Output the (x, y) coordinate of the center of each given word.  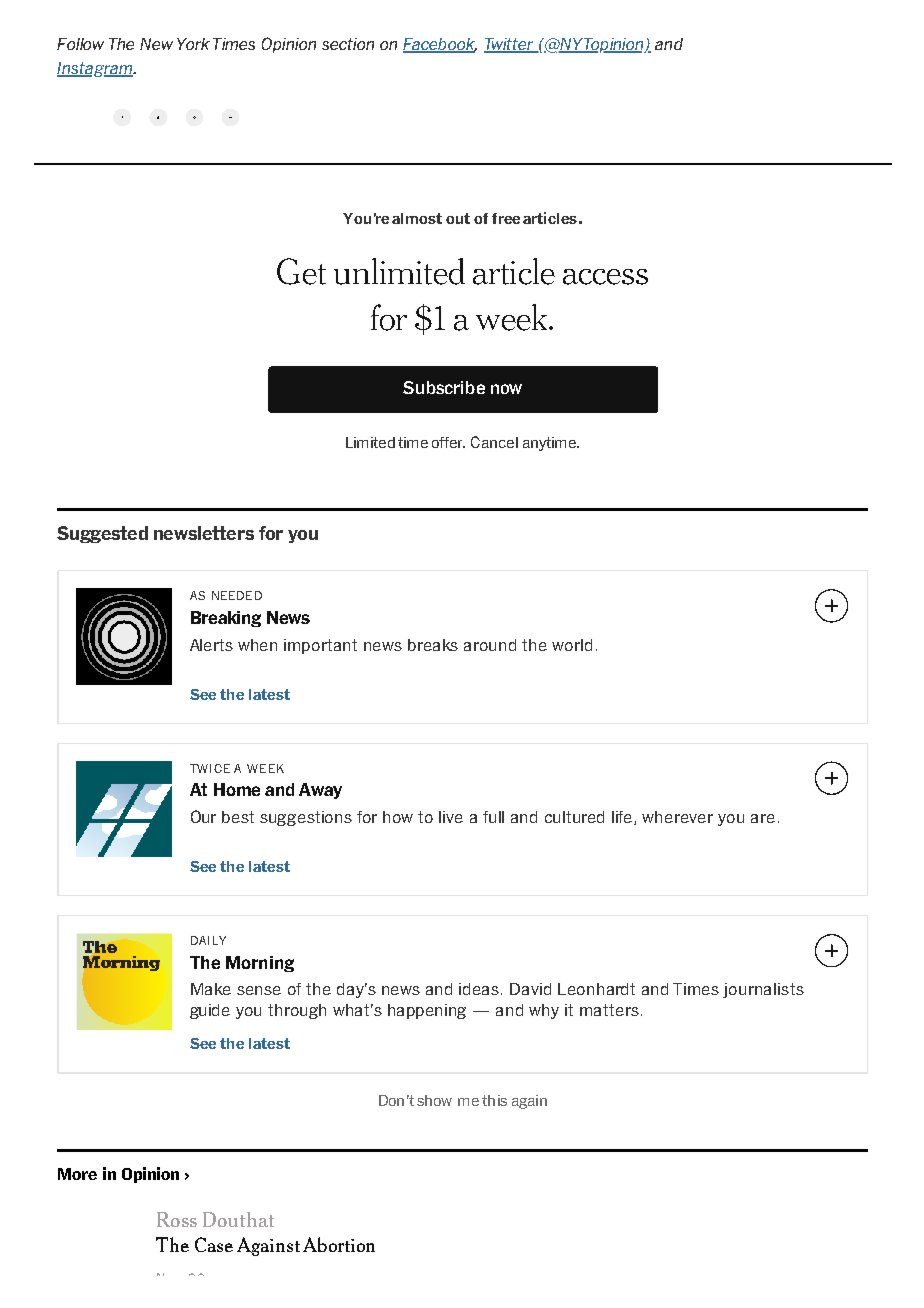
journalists (763, 990)
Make (211, 989)
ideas (480, 989)
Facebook (440, 45)
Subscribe (444, 387)
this (494, 1100)
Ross (177, 1219)
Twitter (510, 45)
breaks (433, 645)
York (193, 44)
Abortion (339, 1244)
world (572, 645)
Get (301, 271)
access (605, 277)
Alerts (211, 645)
